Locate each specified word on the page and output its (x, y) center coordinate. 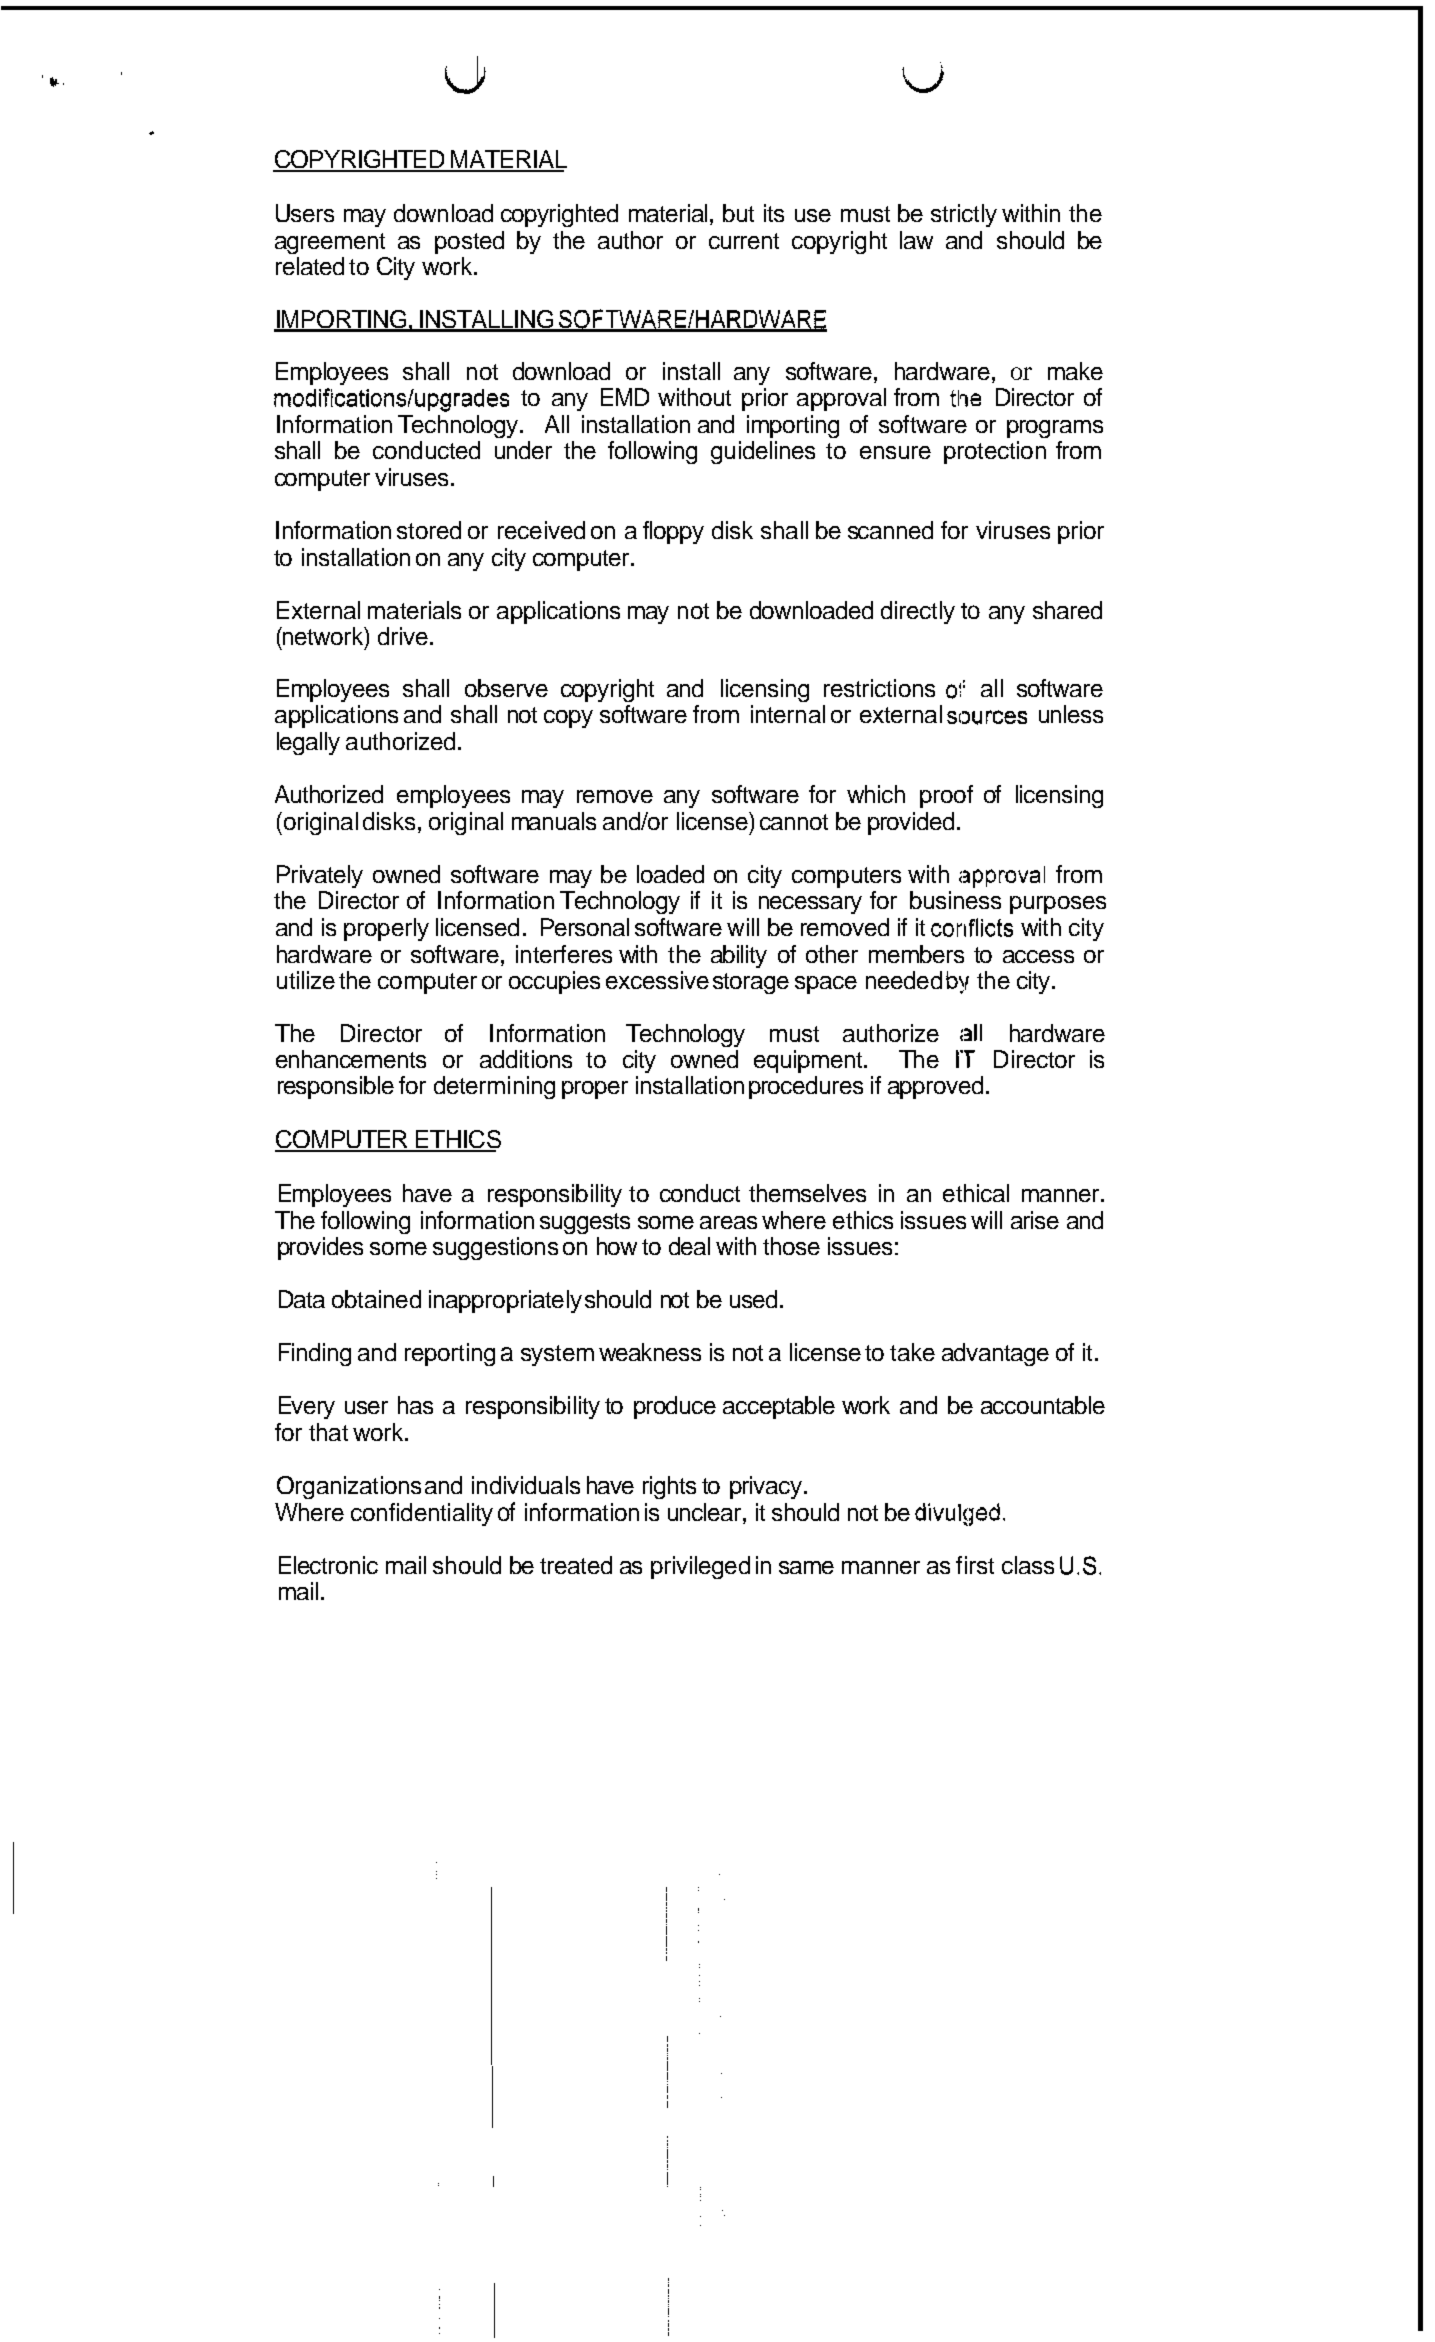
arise (1035, 1220)
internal (788, 714)
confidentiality (422, 1514)
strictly (964, 215)
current (744, 241)
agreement (330, 243)
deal (689, 1246)
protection (995, 452)
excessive (657, 980)
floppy (673, 532)
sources (987, 717)
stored (429, 530)
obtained (376, 1299)
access (1038, 956)
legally (308, 743)
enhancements (351, 1059)
